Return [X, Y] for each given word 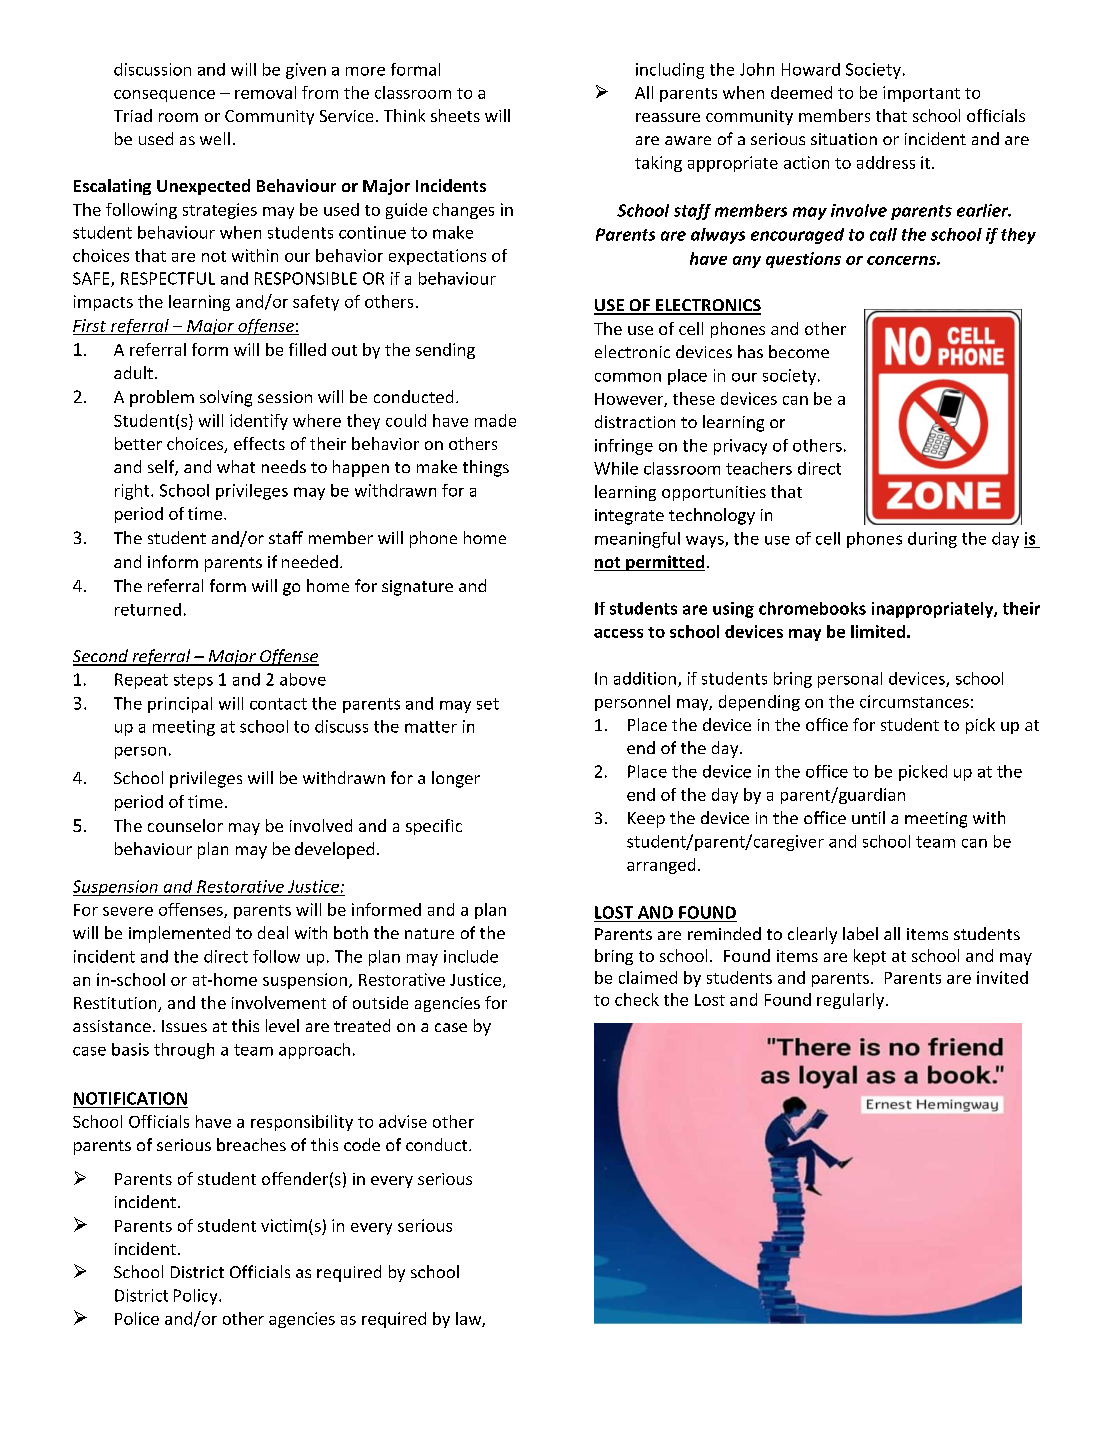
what [236, 466]
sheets [455, 115]
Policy [197, 1297]
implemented [179, 934]
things [486, 468]
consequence [164, 96]
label [860, 933]
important [921, 94]
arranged [661, 866]
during [932, 540]
